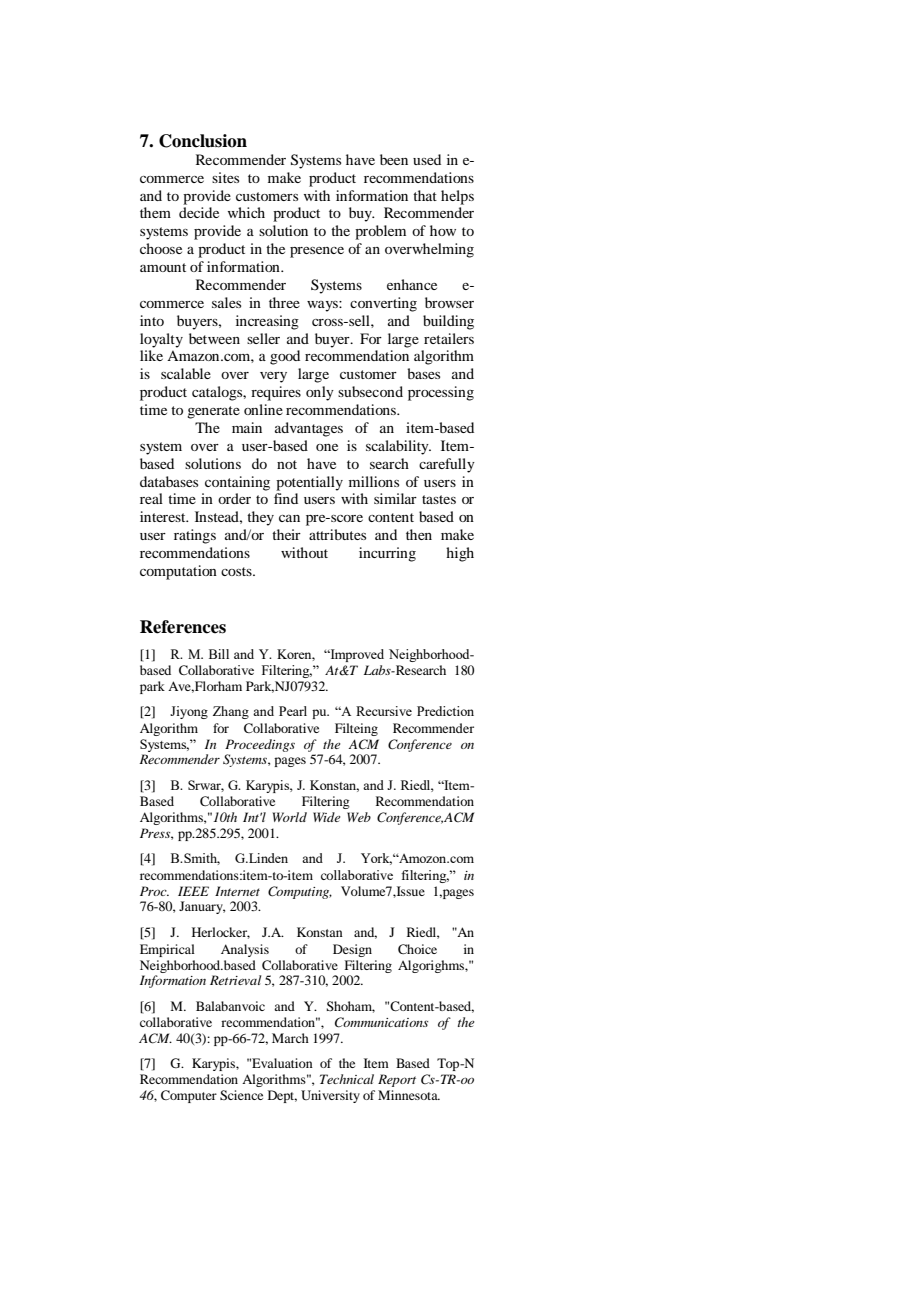 The height and width of the image is (1307, 924). I want to click on used, so click(427, 159).
